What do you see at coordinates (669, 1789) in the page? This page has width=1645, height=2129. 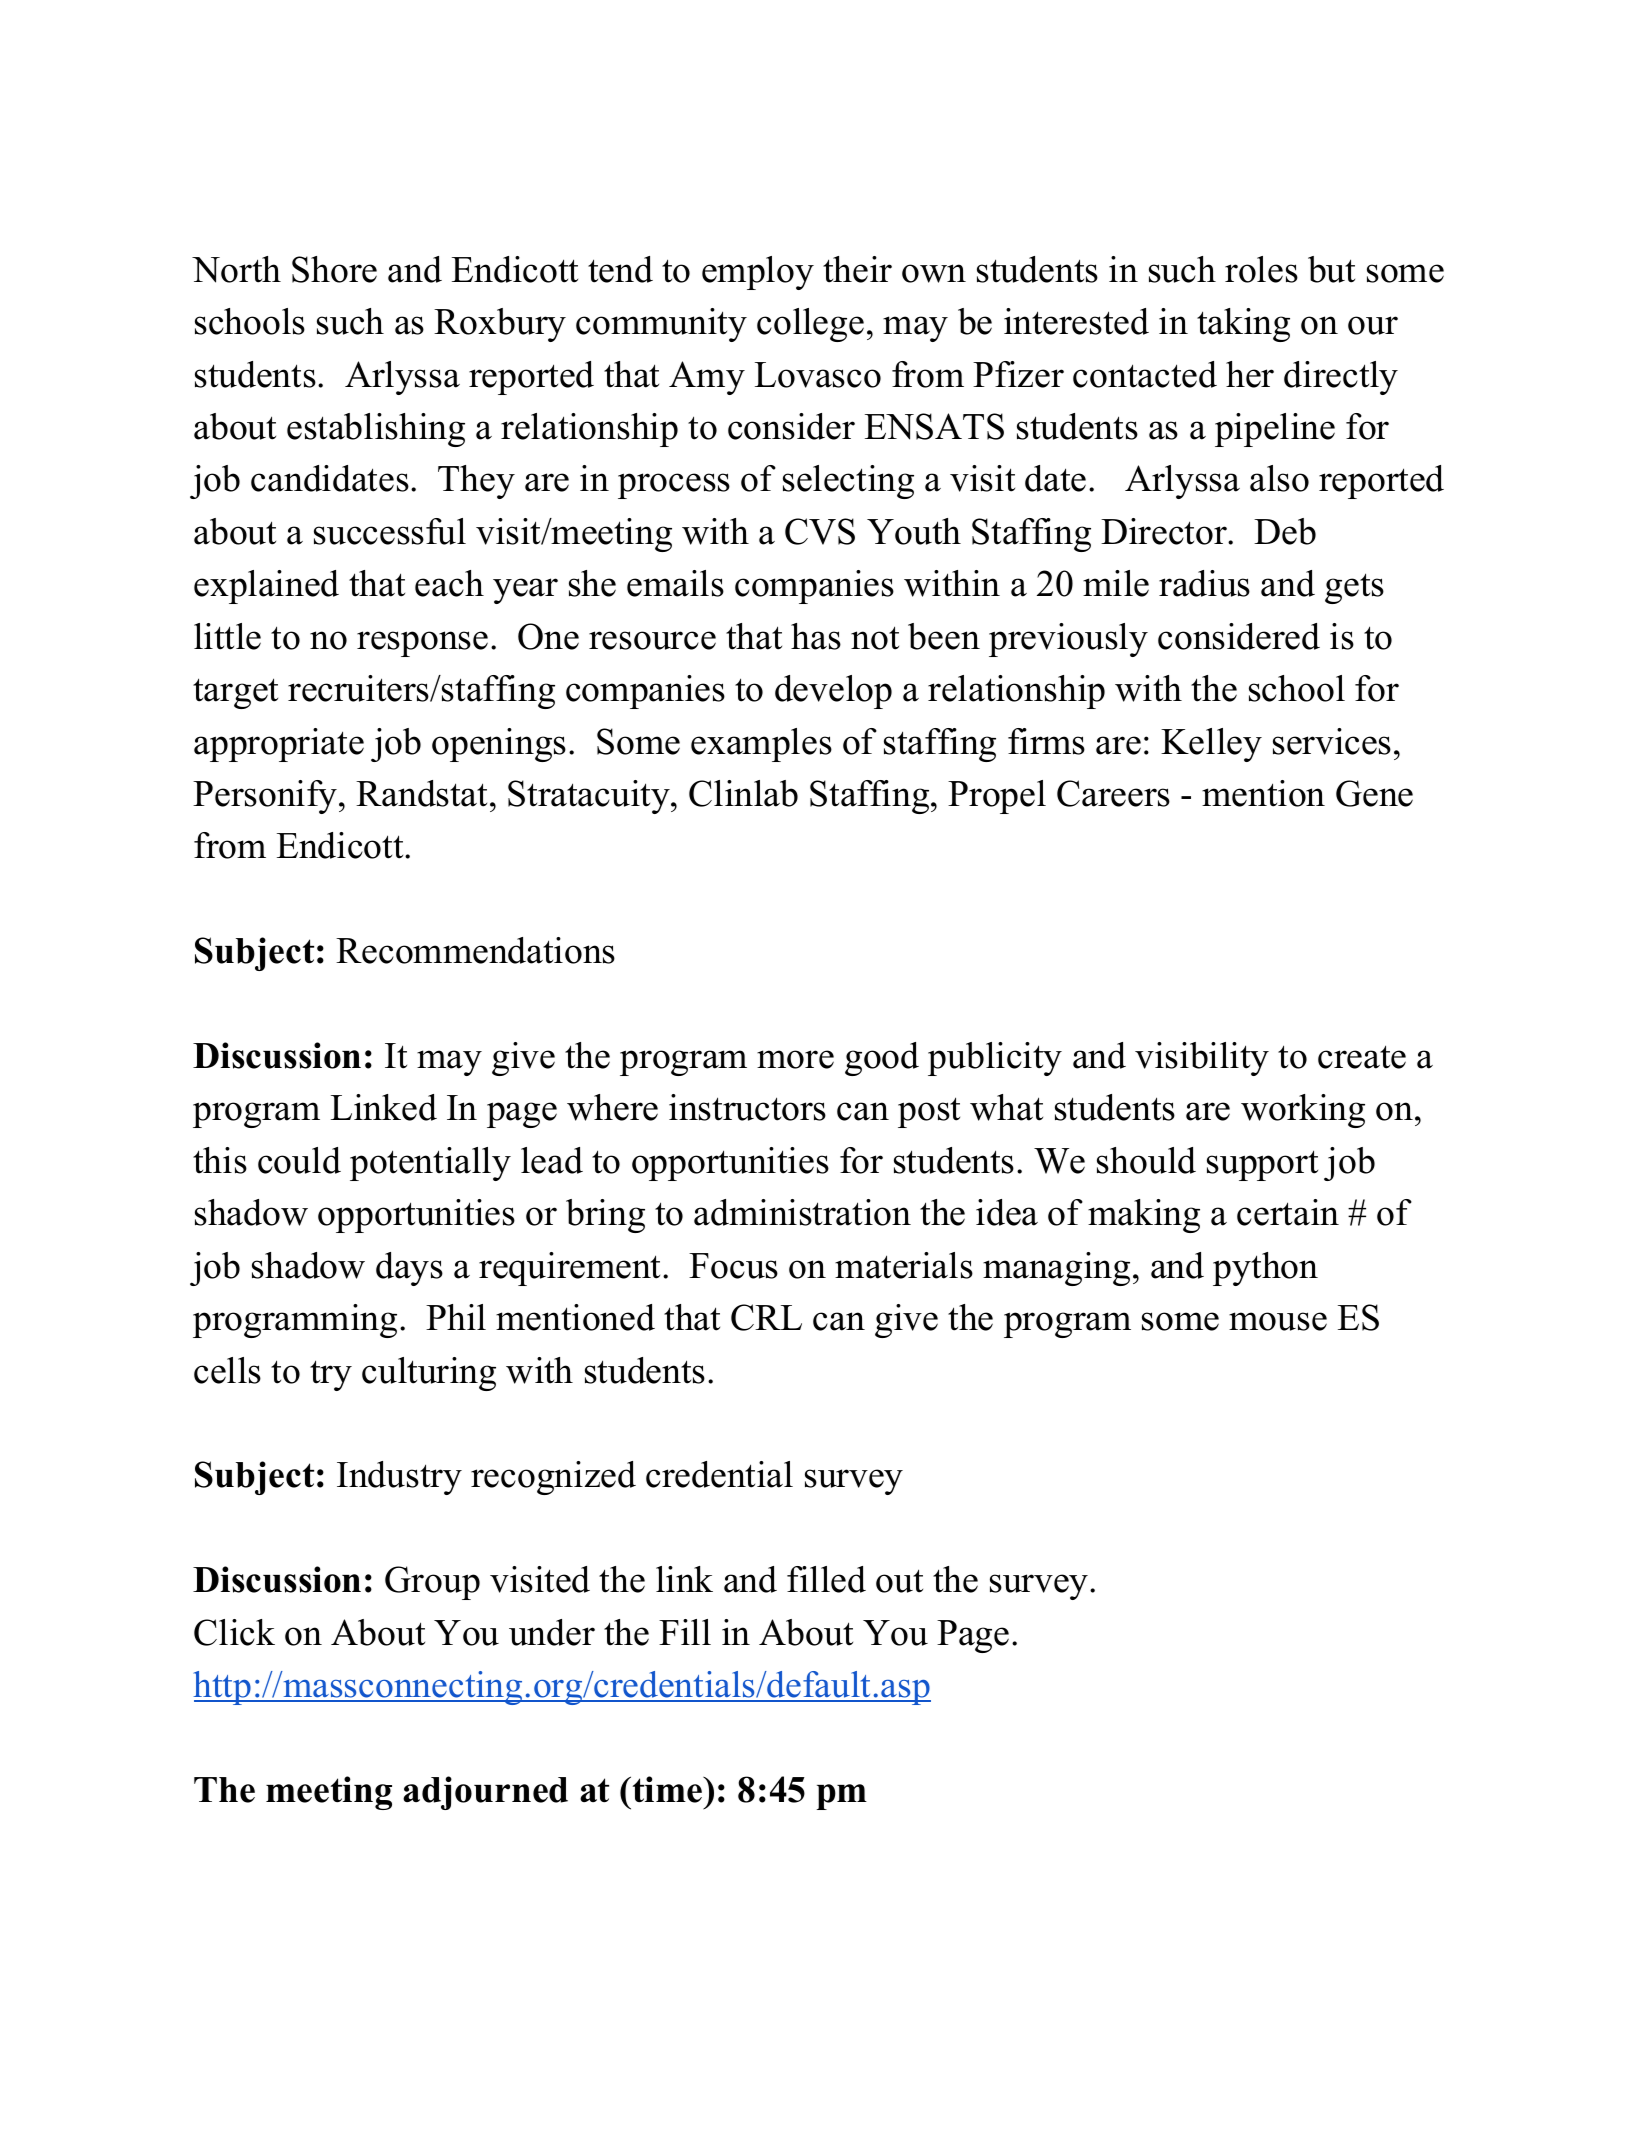 I see `time` at bounding box center [669, 1789].
